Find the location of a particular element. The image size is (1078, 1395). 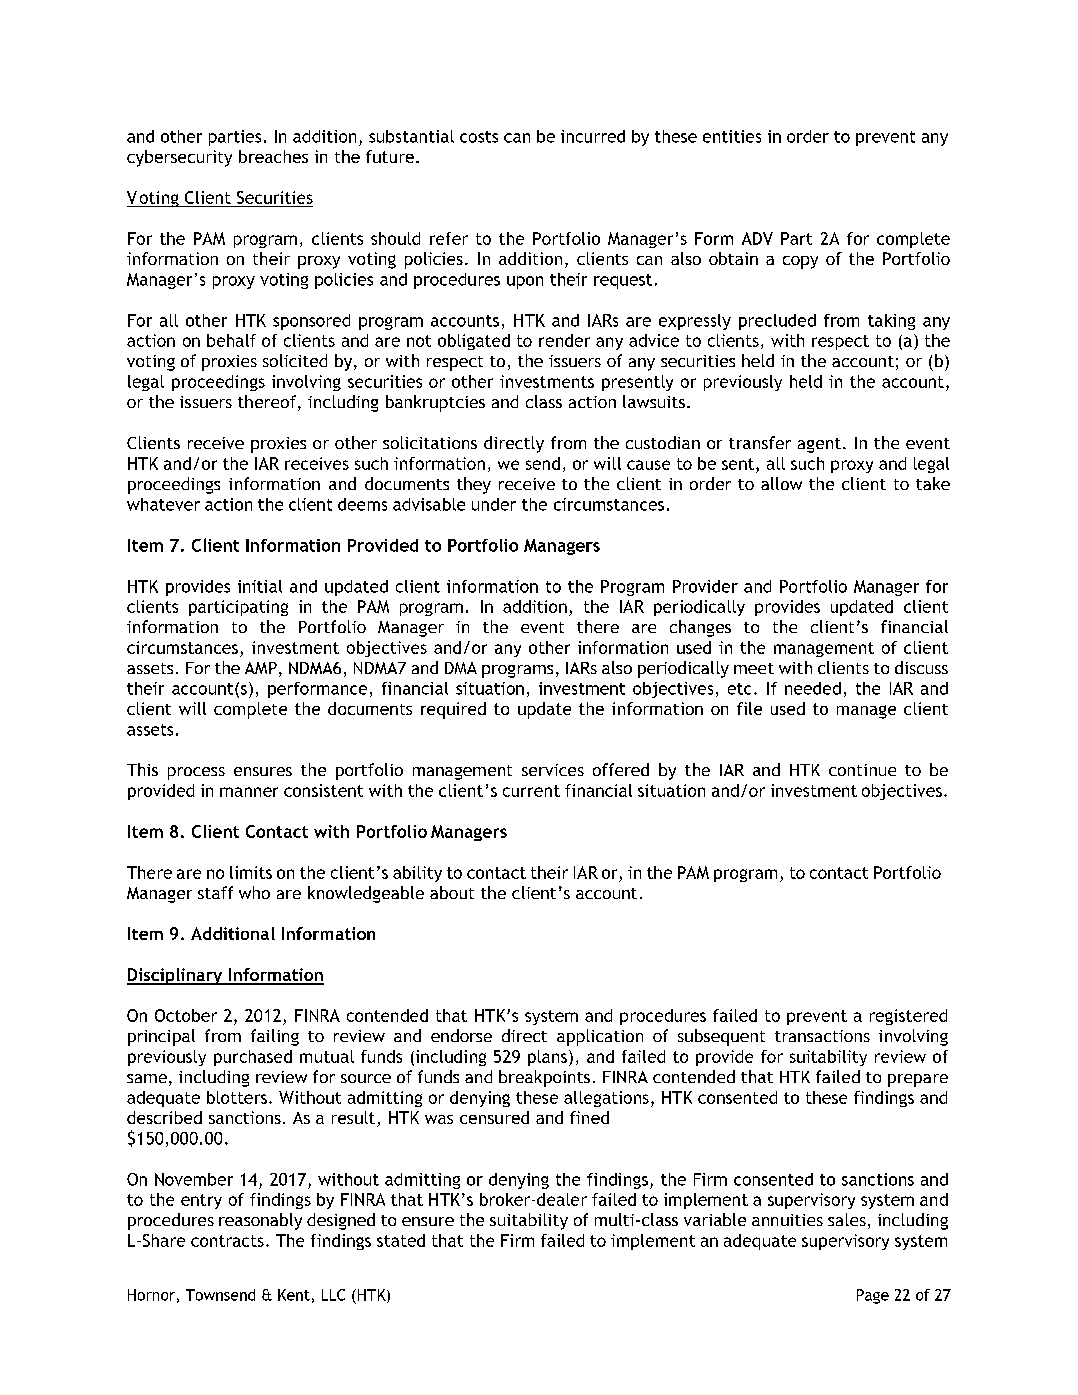

registered is located at coordinates (908, 1017).
